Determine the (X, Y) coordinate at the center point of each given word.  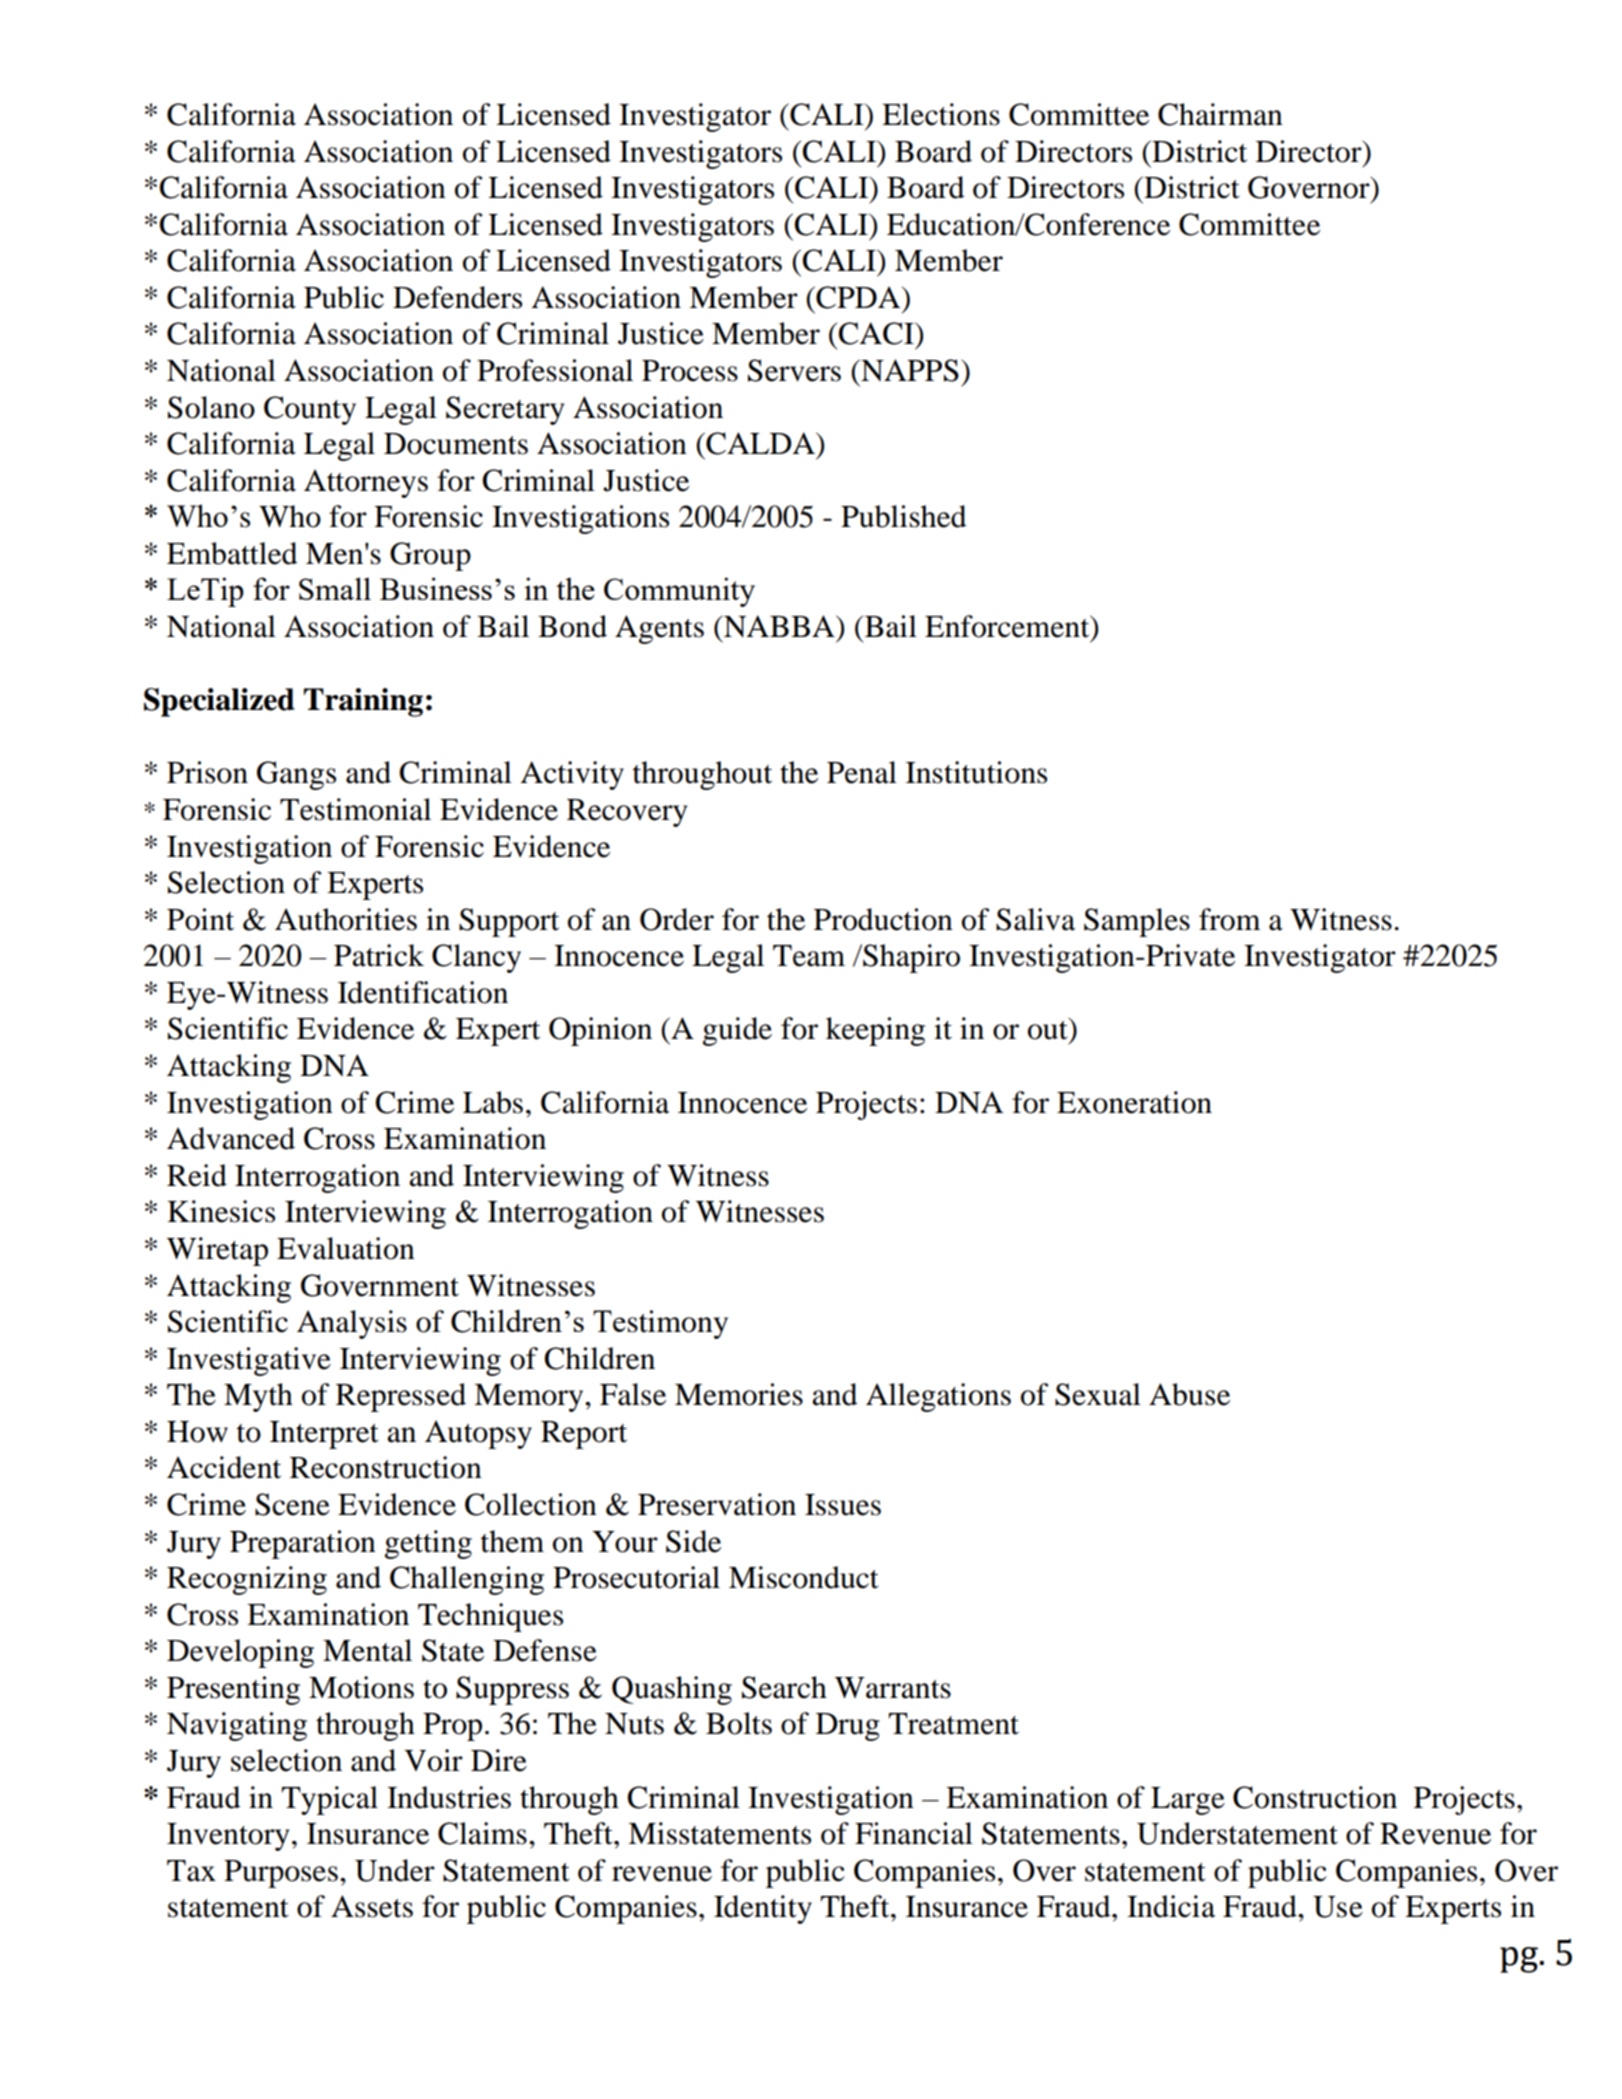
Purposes (281, 1874)
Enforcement (1008, 626)
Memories (739, 1394)
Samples (1137, 922)
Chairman (1220, 114)
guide (737, 1031)
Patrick (379, 955)
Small (335, 588)
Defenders (457, 297)
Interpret (324, 1435)
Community (679, 592)
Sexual (1098, 1394)
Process (690, 371)
